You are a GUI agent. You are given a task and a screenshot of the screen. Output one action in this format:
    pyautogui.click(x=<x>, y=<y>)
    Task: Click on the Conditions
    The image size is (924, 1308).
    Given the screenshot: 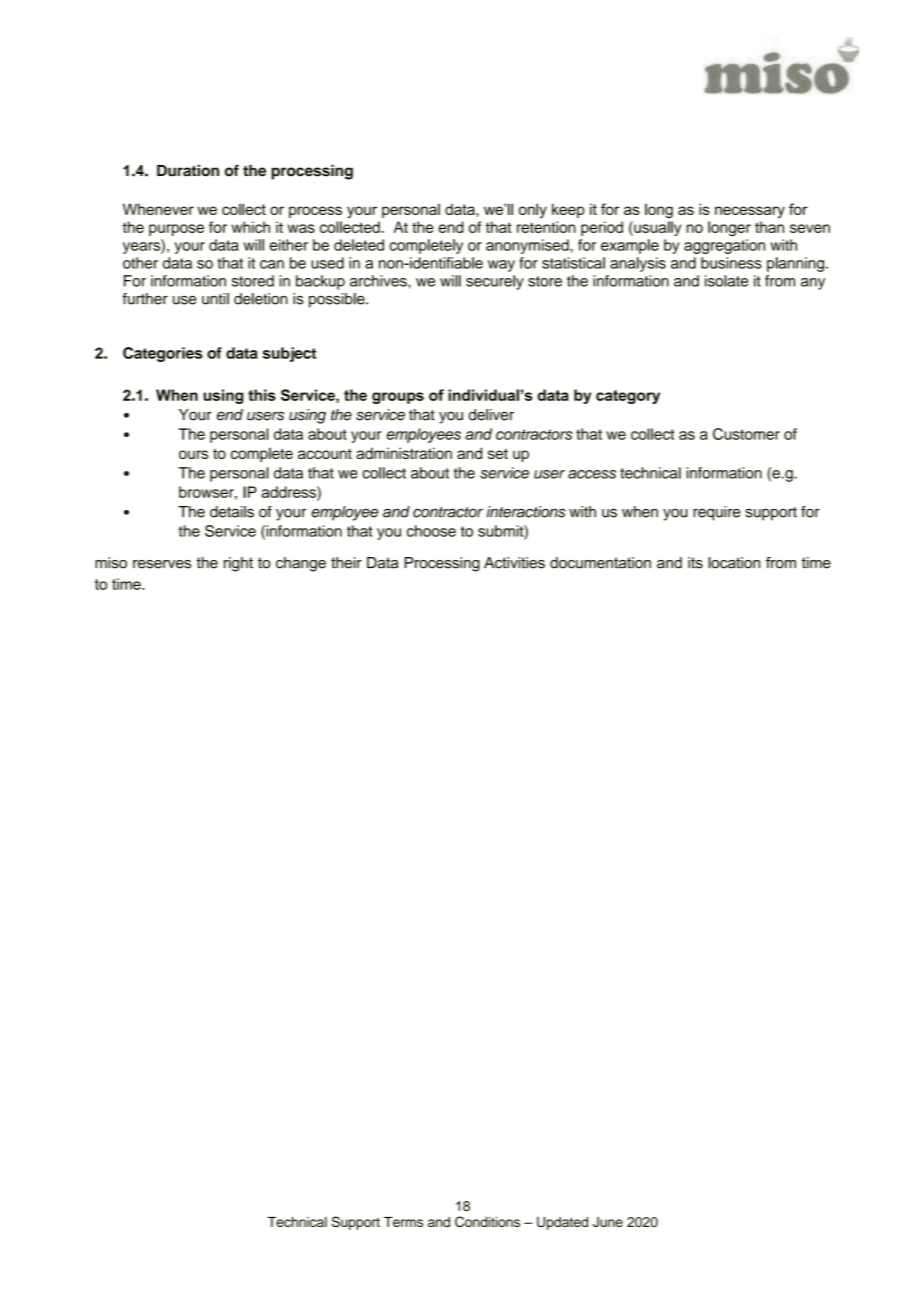 What is the action you would take?
    pyautogui.click(x=487, y=1221)
